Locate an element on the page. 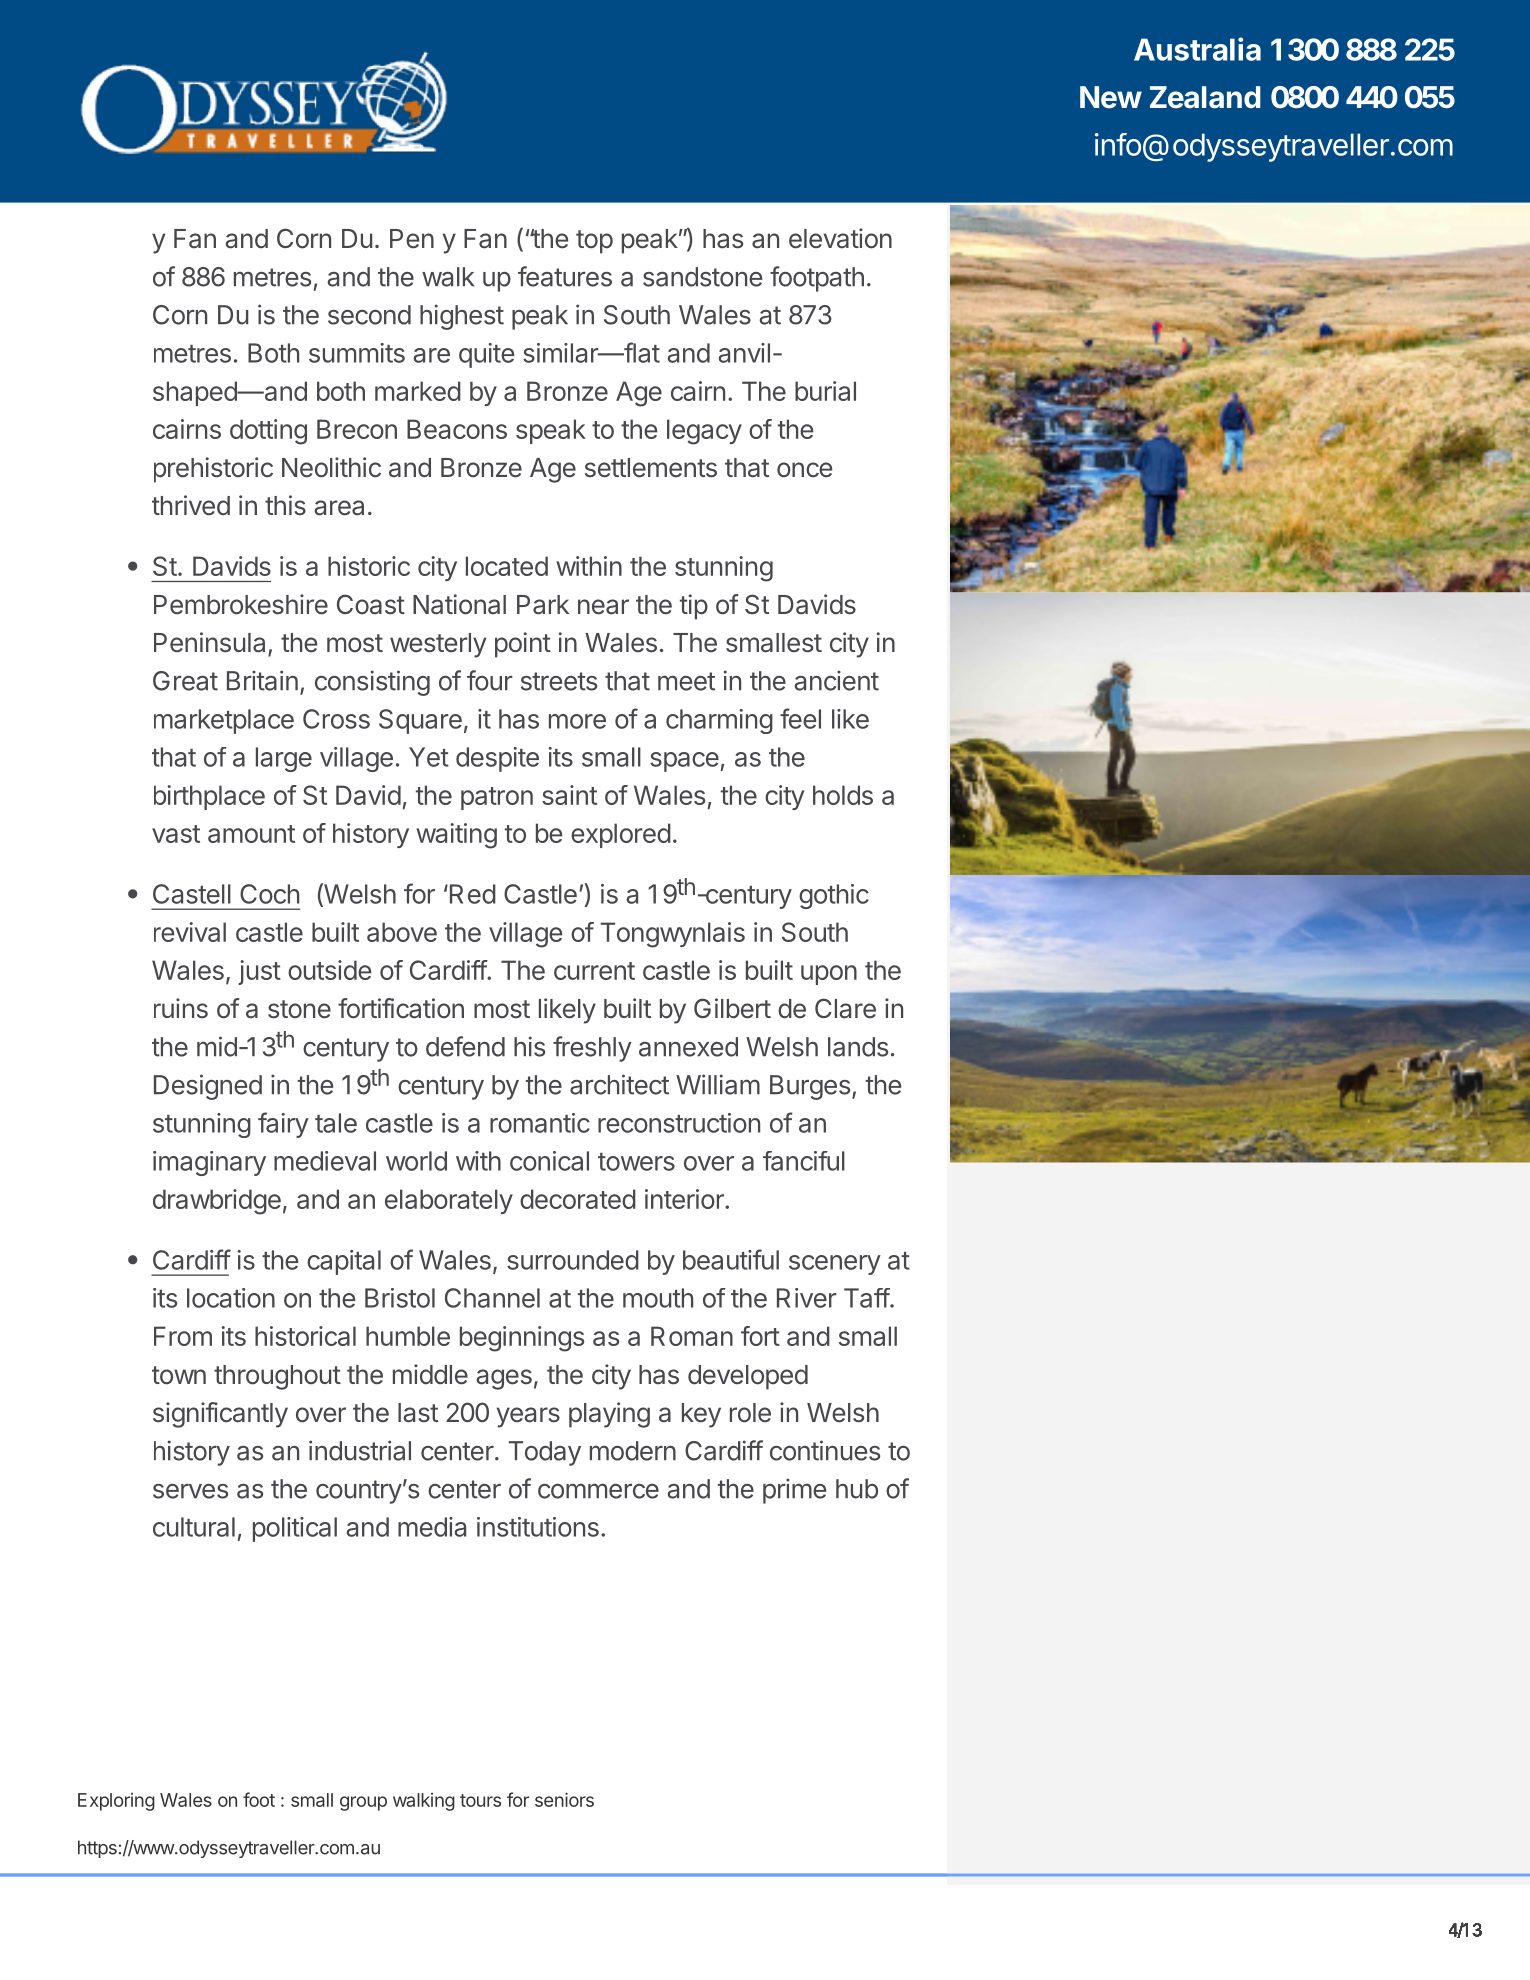 This image has height=1980, width=1530. top is located at coordinates (594, 242).
